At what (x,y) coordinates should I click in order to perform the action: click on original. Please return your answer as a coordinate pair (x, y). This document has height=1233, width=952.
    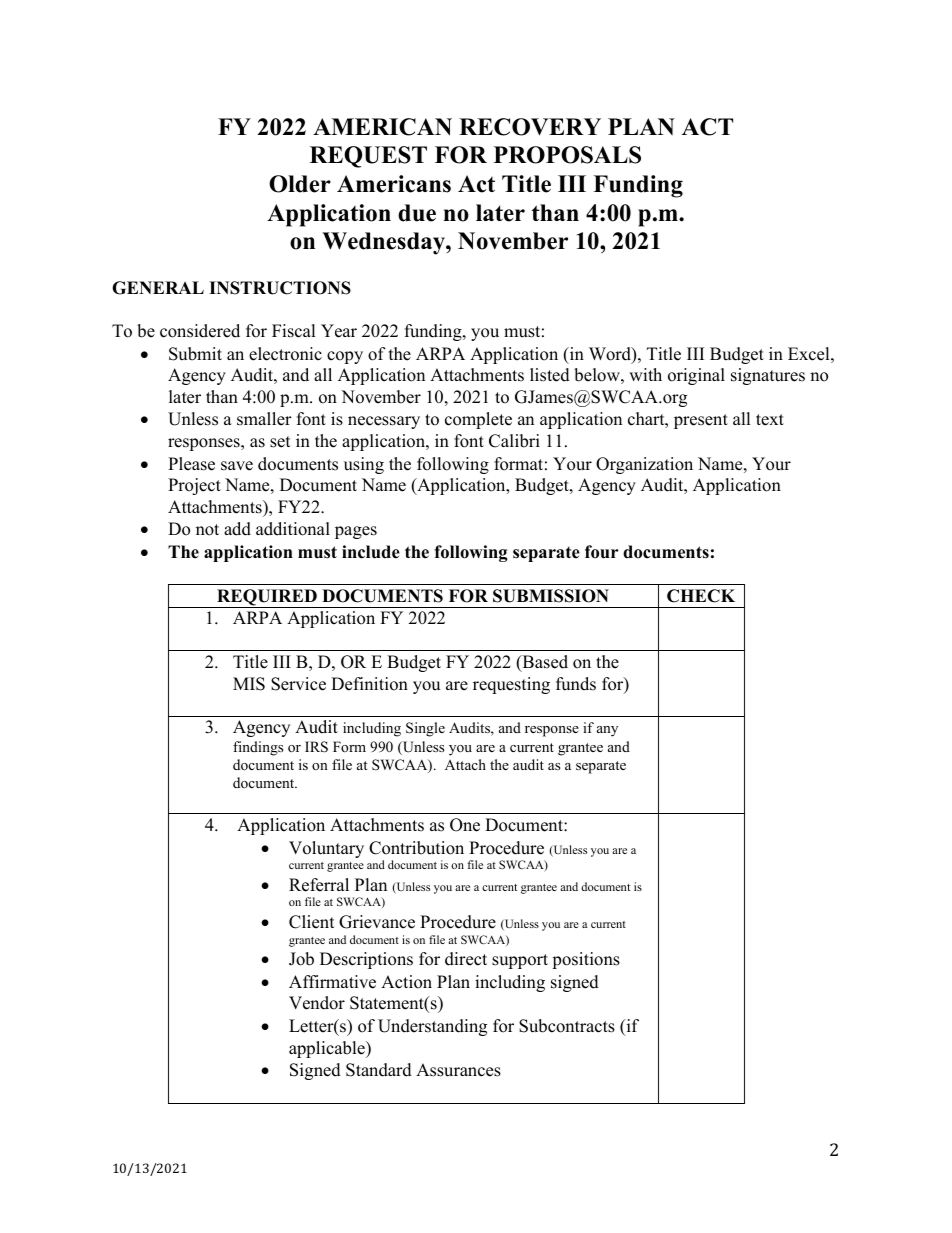
    Looking at the image, I should click on (696, 376).
